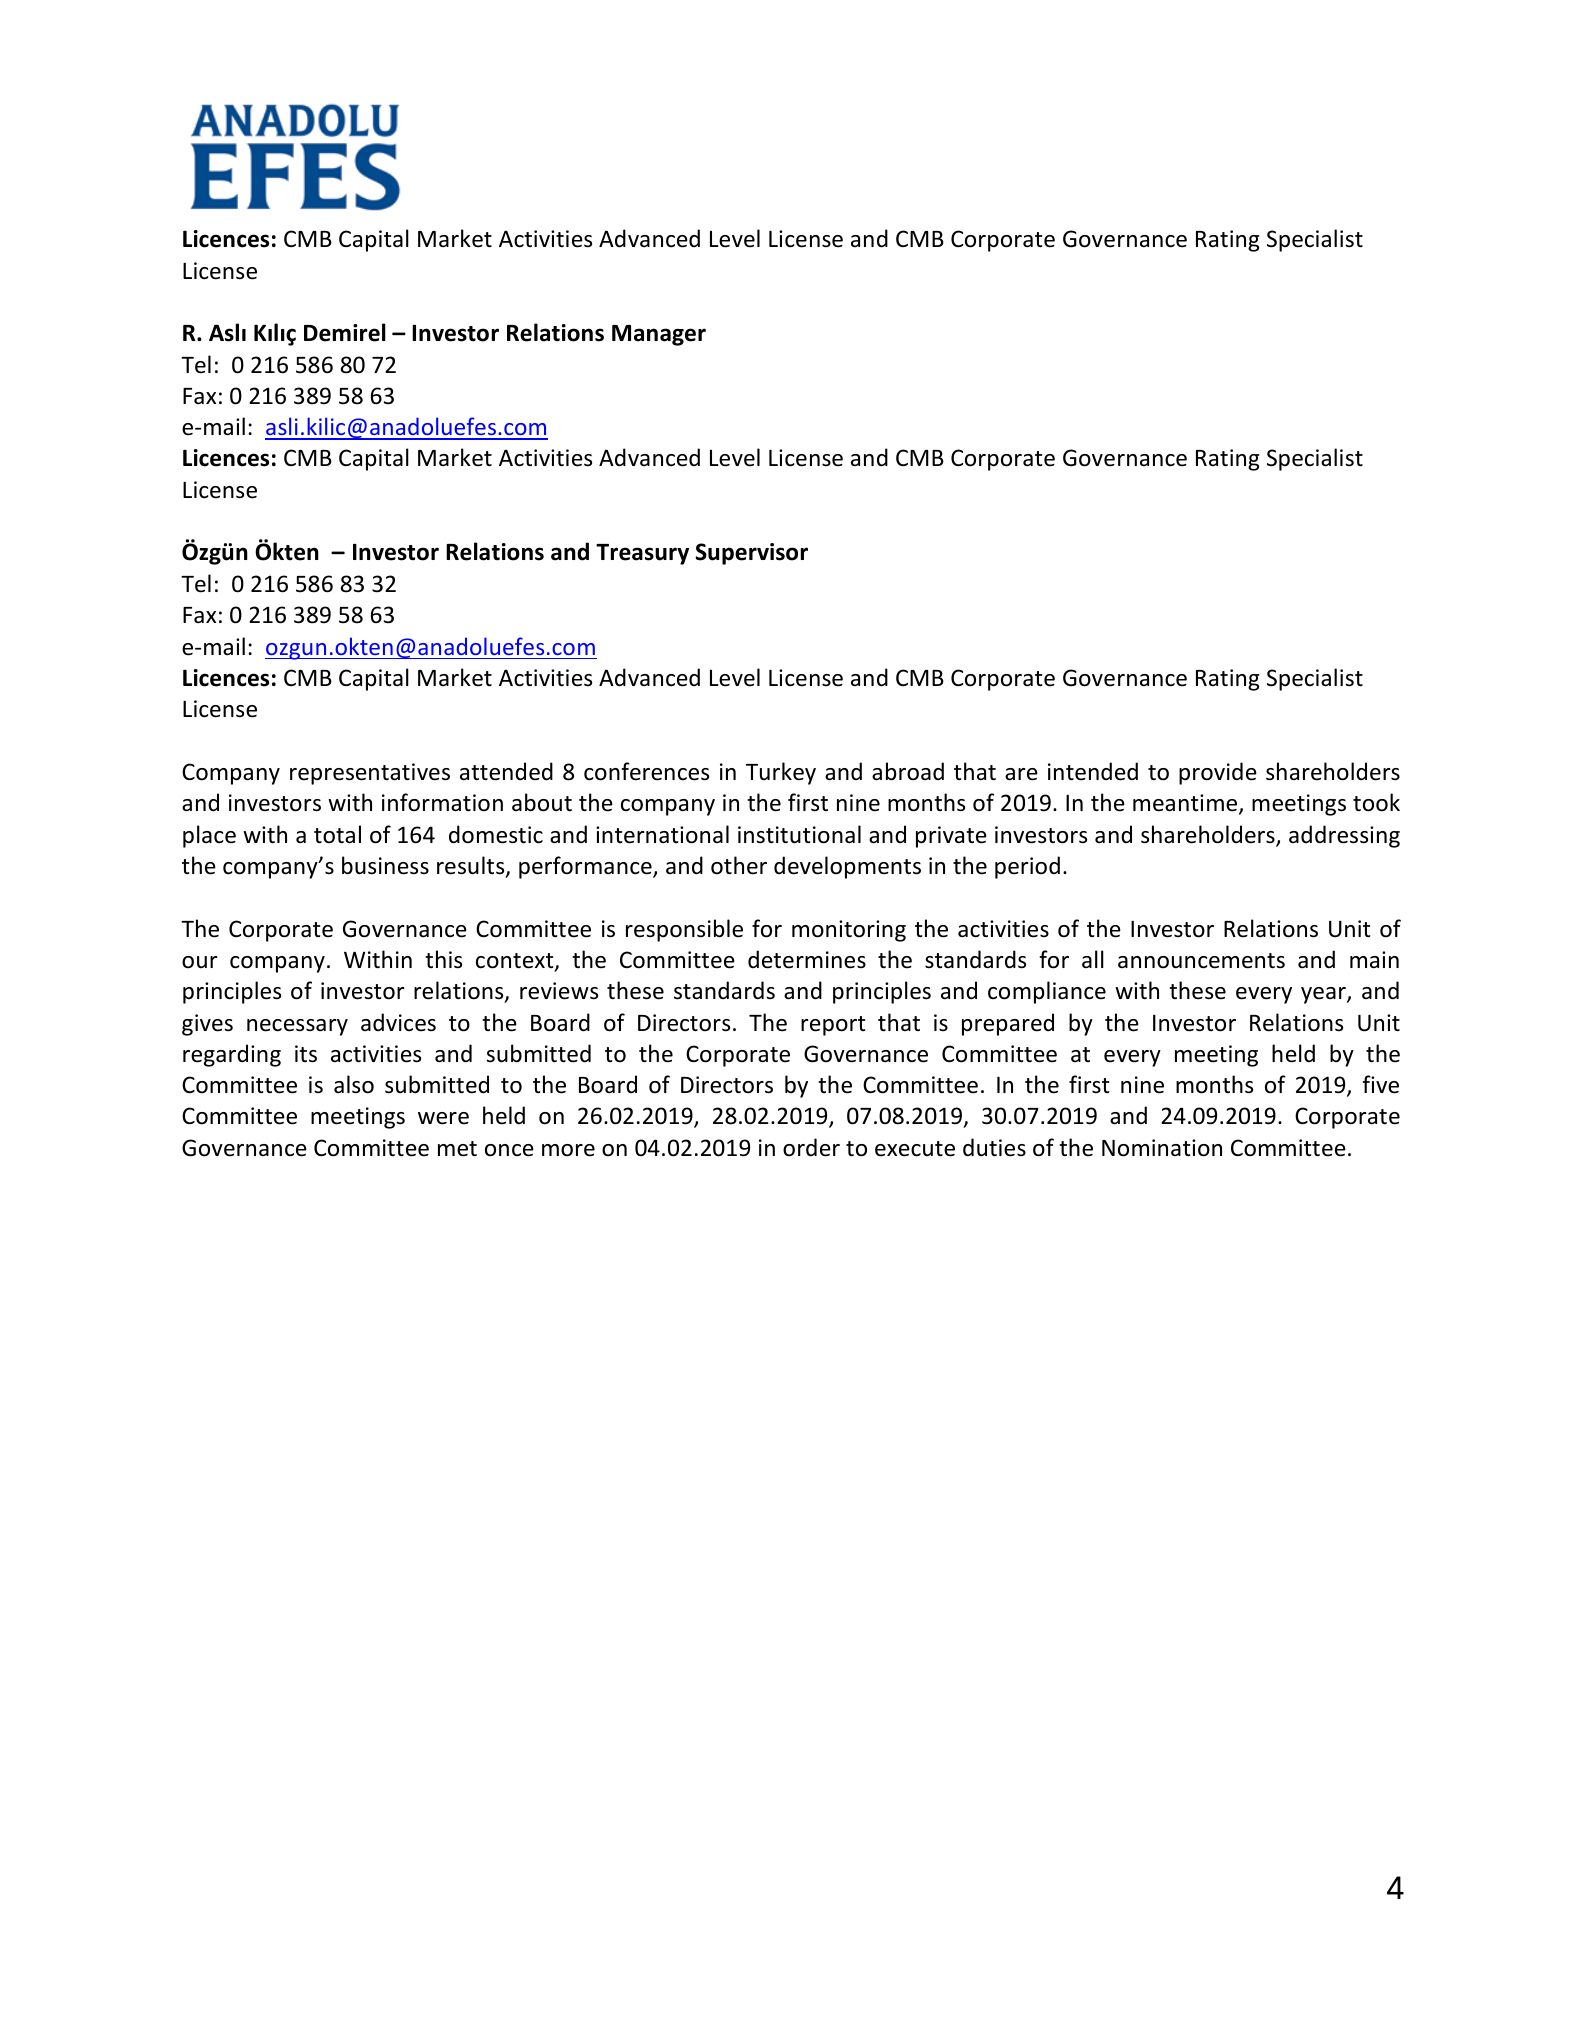  What do you see at coordinates (1218, 773) in the page?
I see `provide` at bounding box center [1218, 773].
